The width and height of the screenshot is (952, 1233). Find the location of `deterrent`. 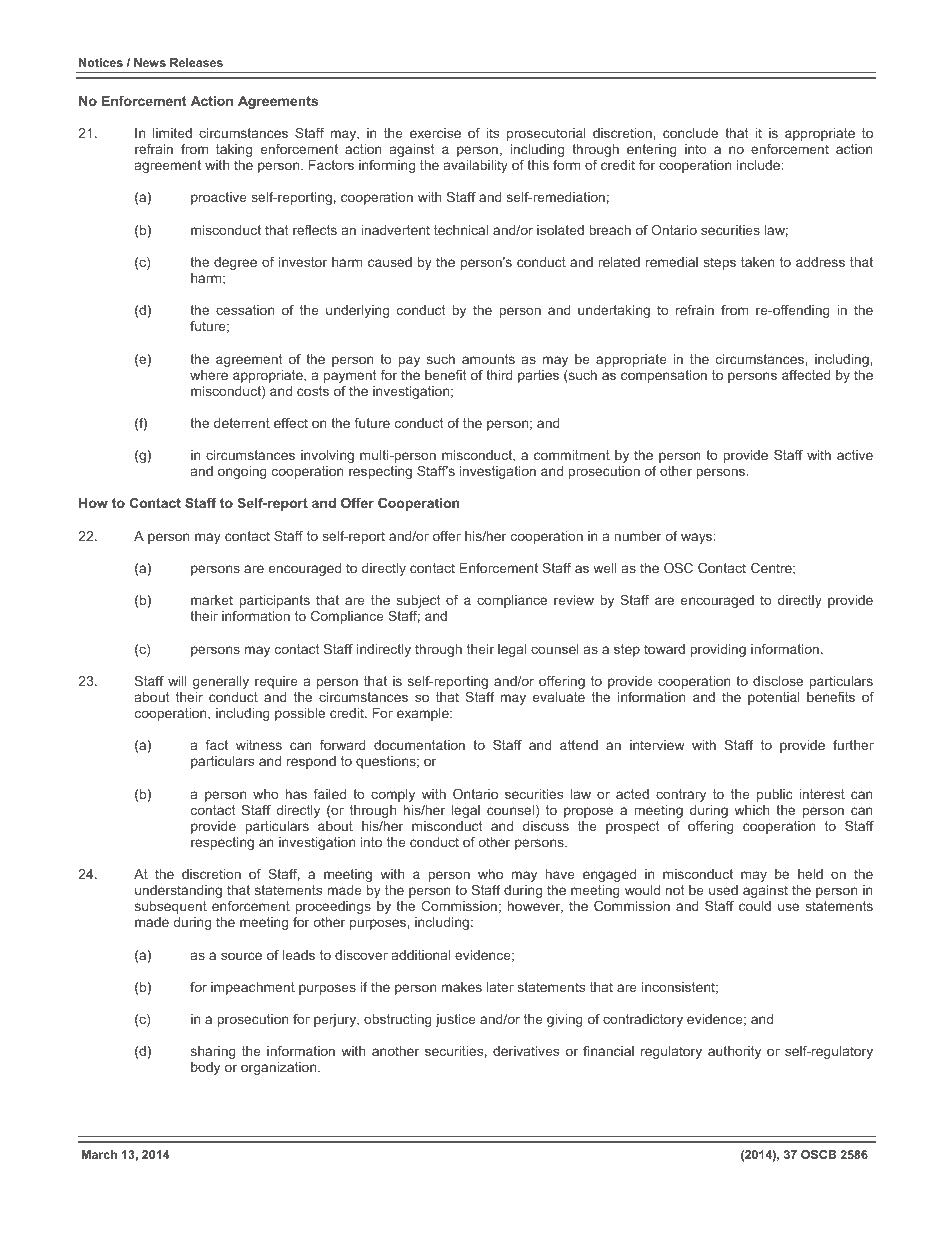

deterrent is located at coordinates (242, 423).
